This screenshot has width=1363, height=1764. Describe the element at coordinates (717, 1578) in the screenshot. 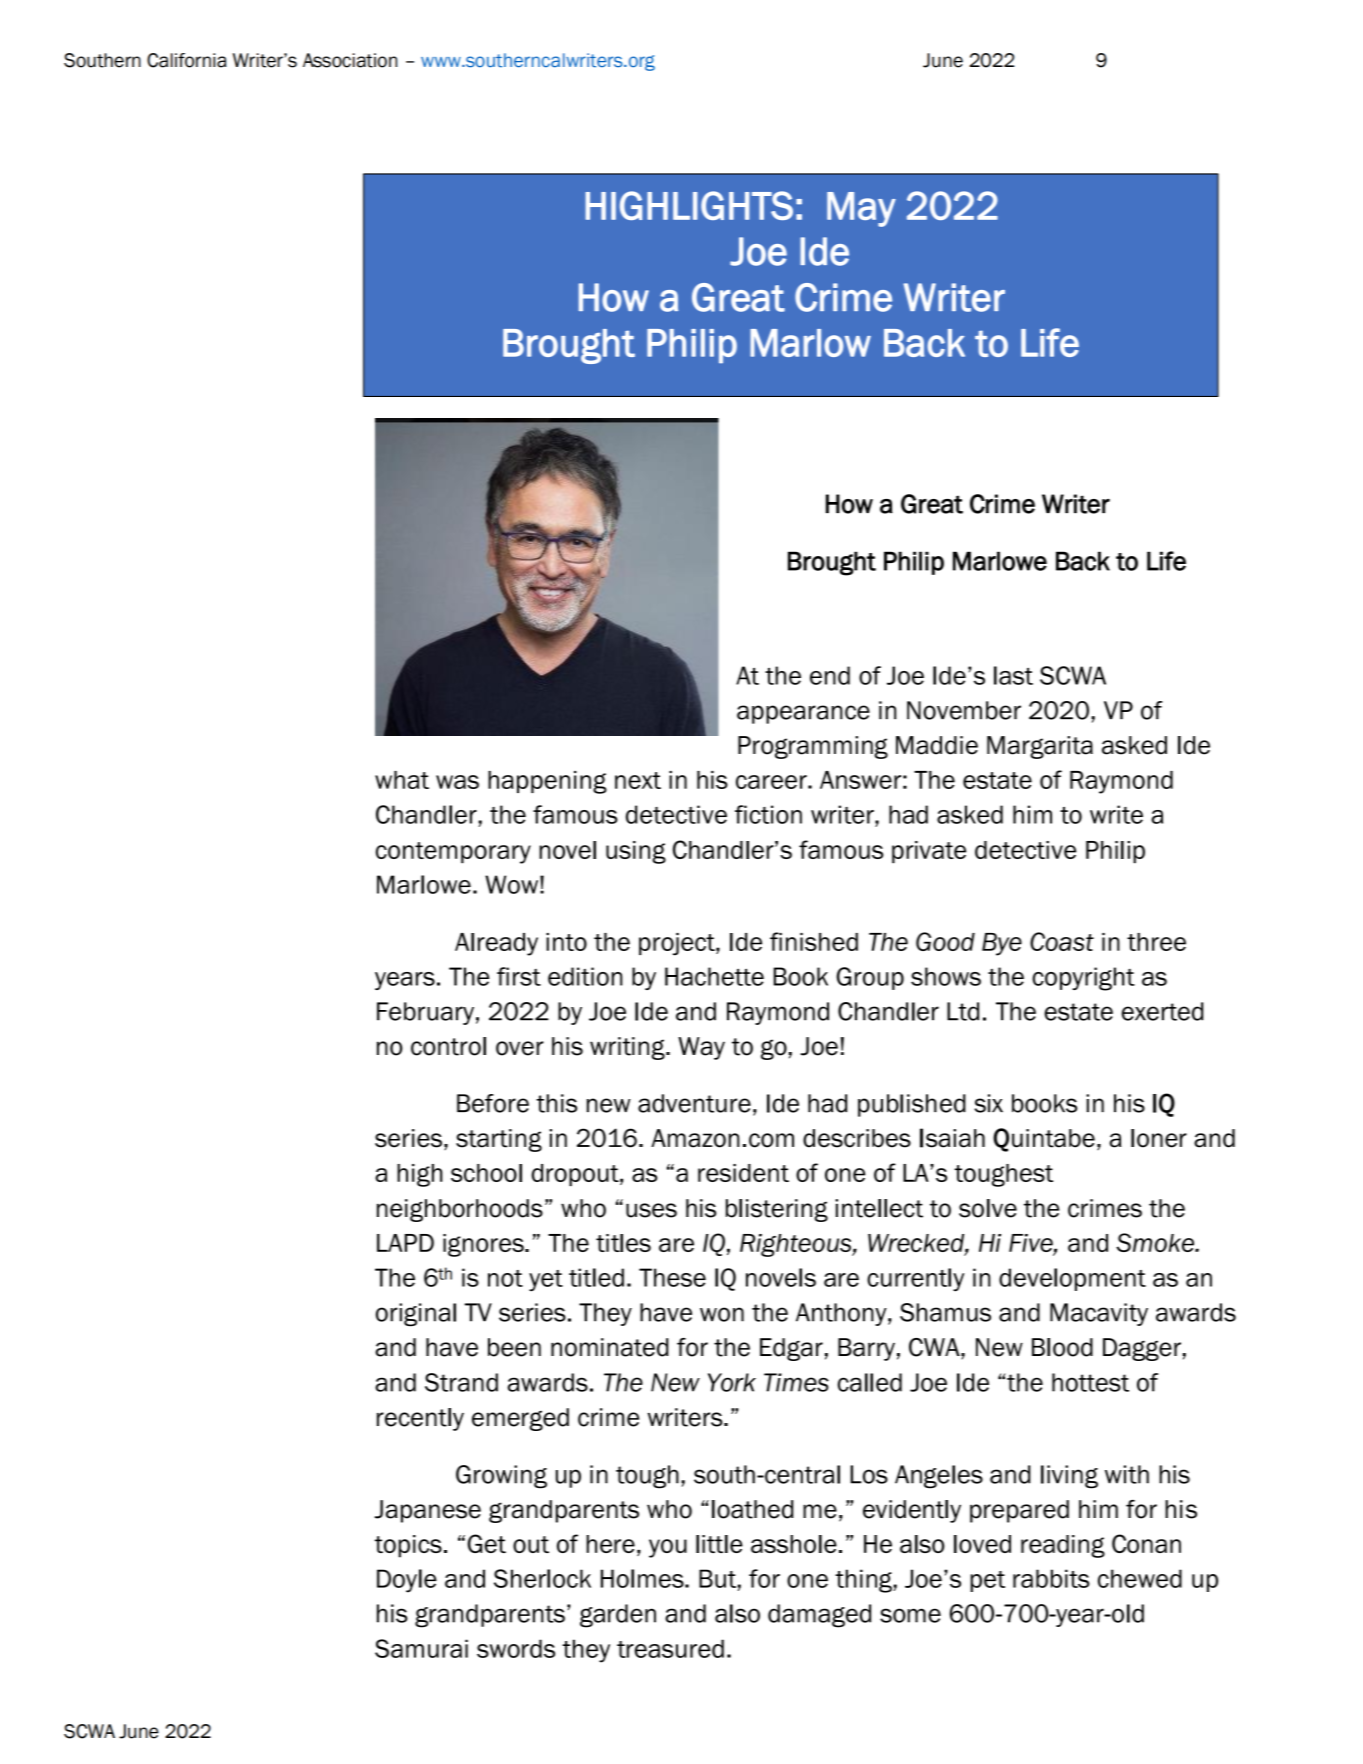

I see `But` at that location.
